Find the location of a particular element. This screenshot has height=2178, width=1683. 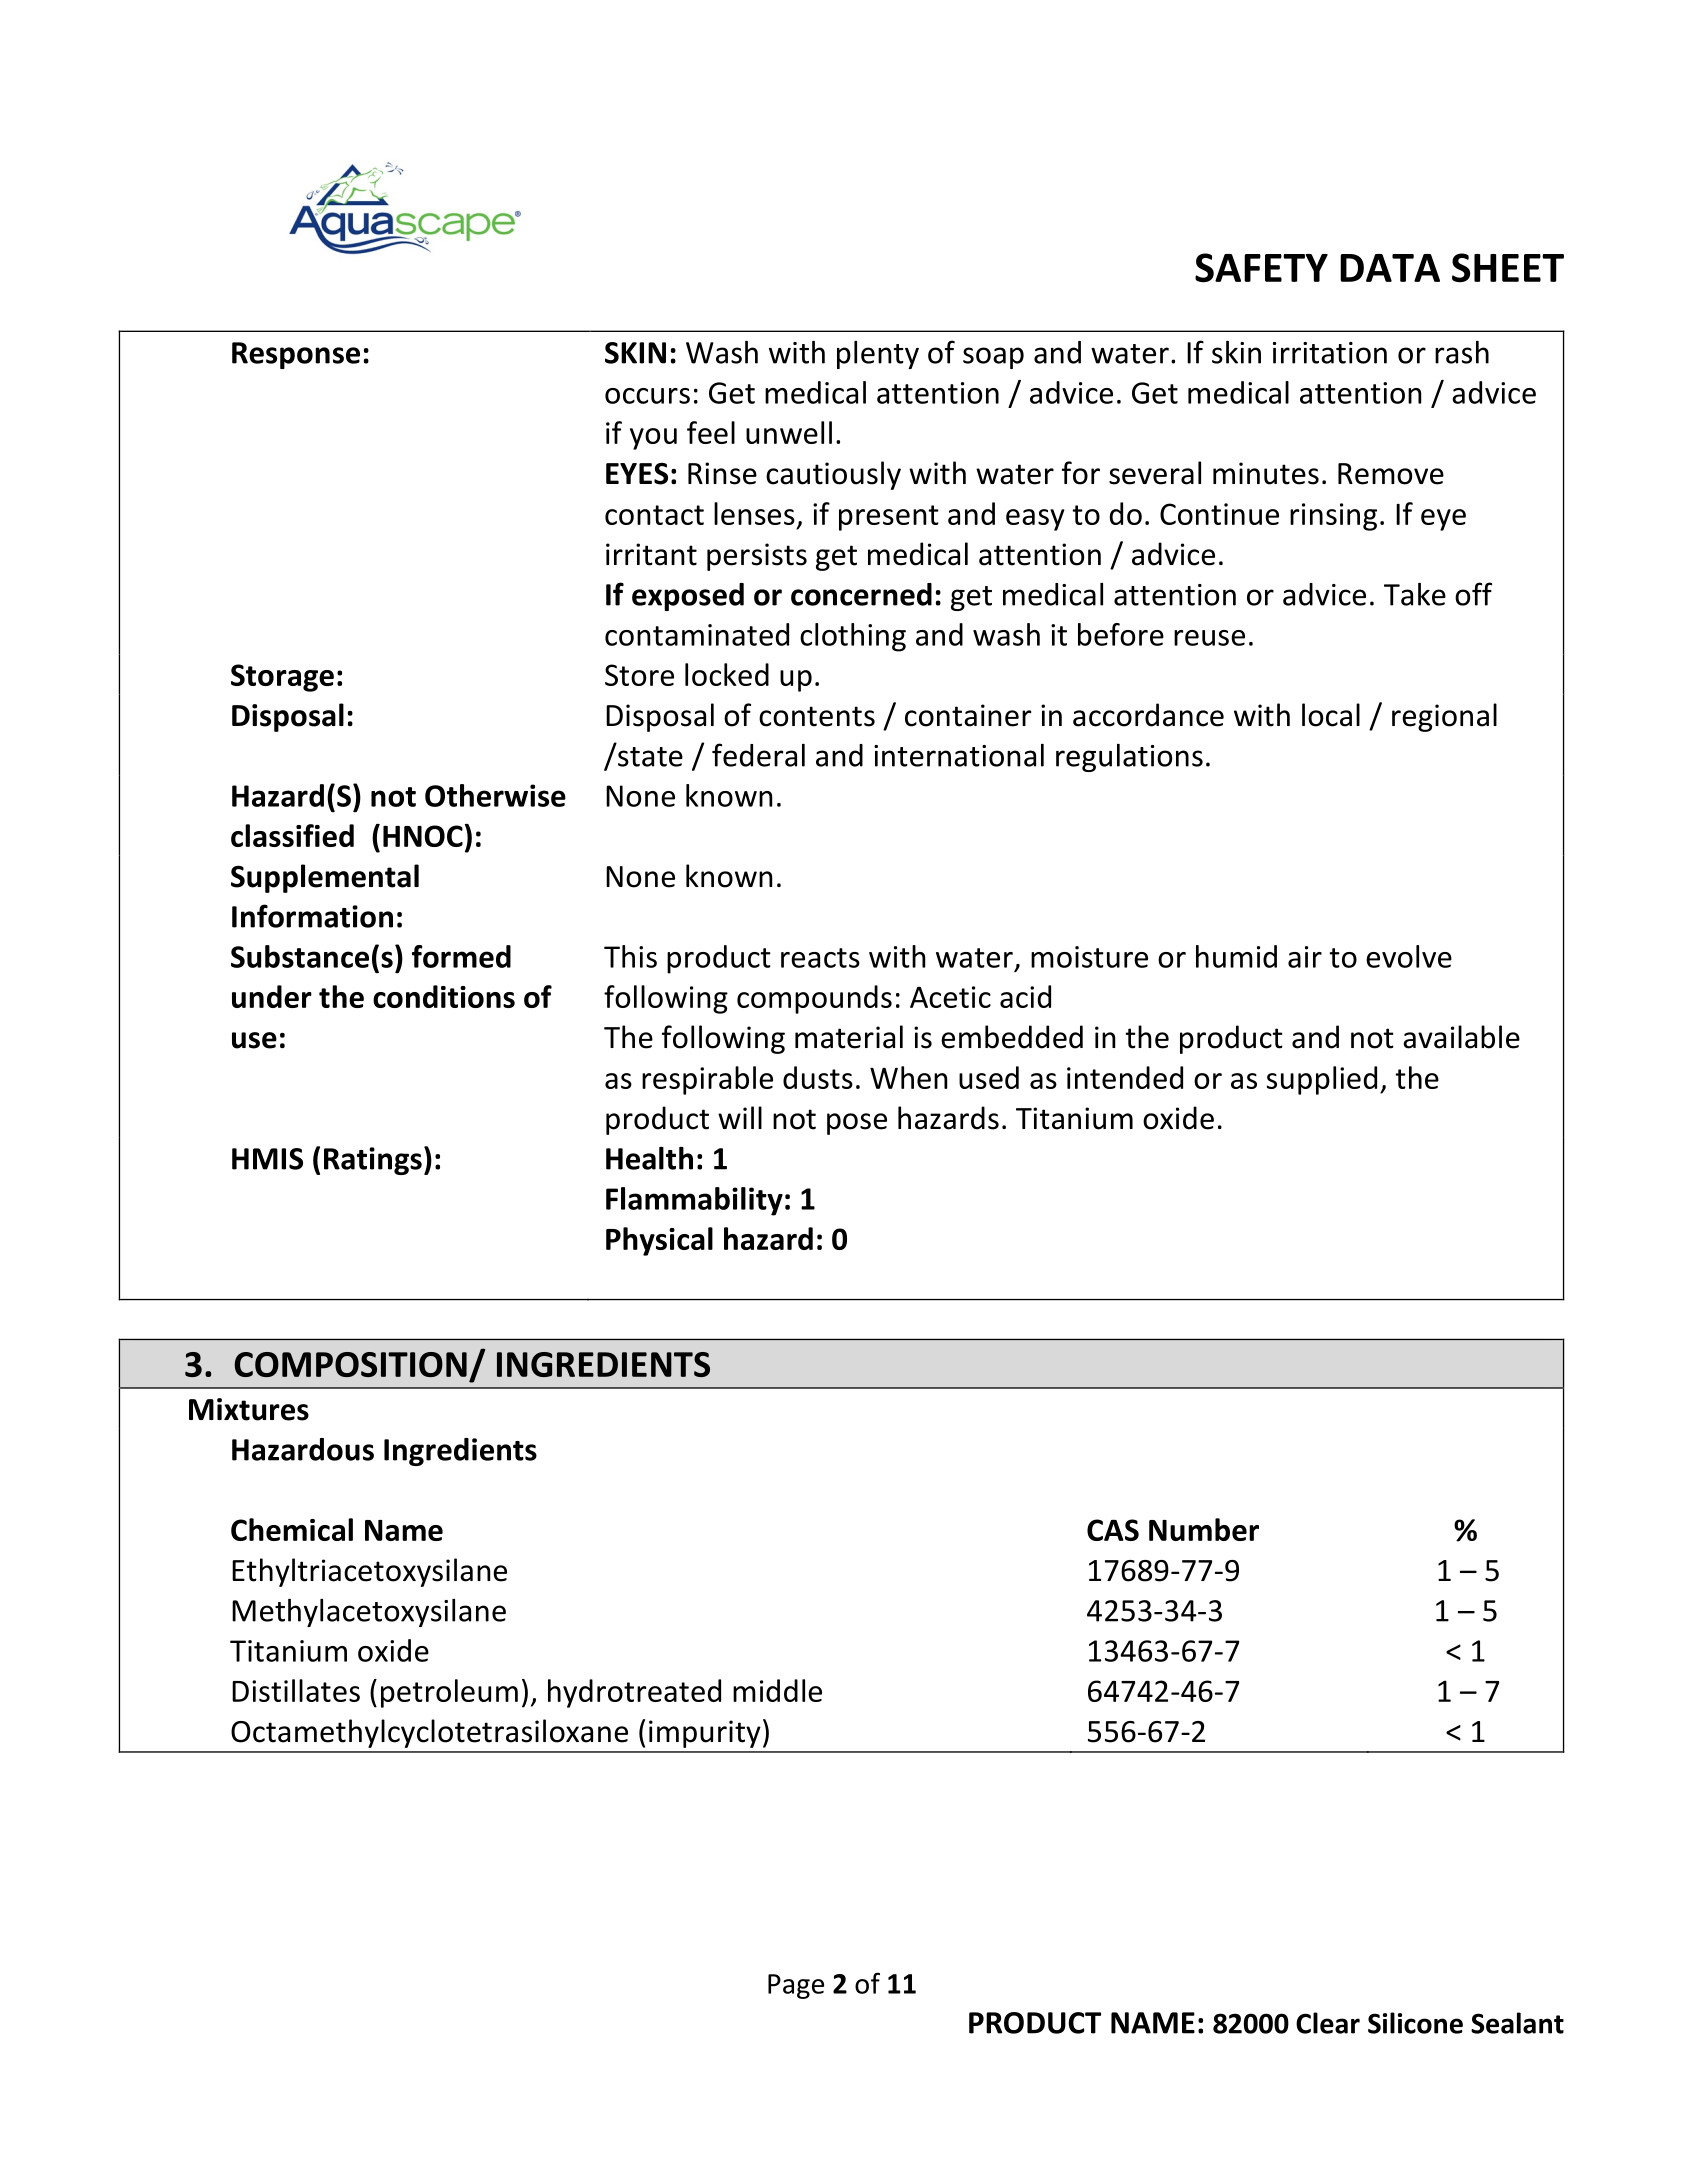

irritation is located at coordinates (1330, 353).
